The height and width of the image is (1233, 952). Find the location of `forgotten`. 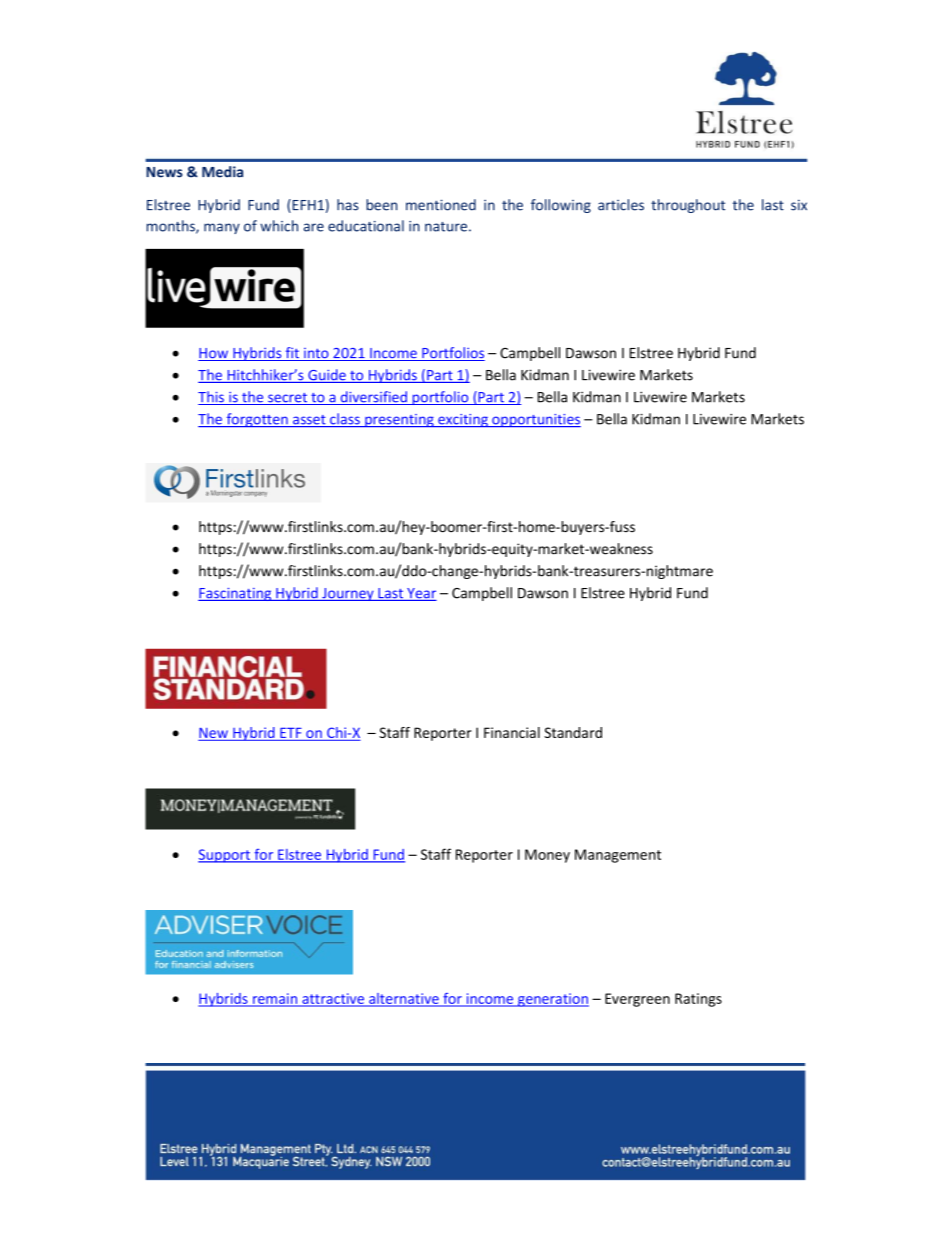

forgotten is located at coordinates (257, 420).
